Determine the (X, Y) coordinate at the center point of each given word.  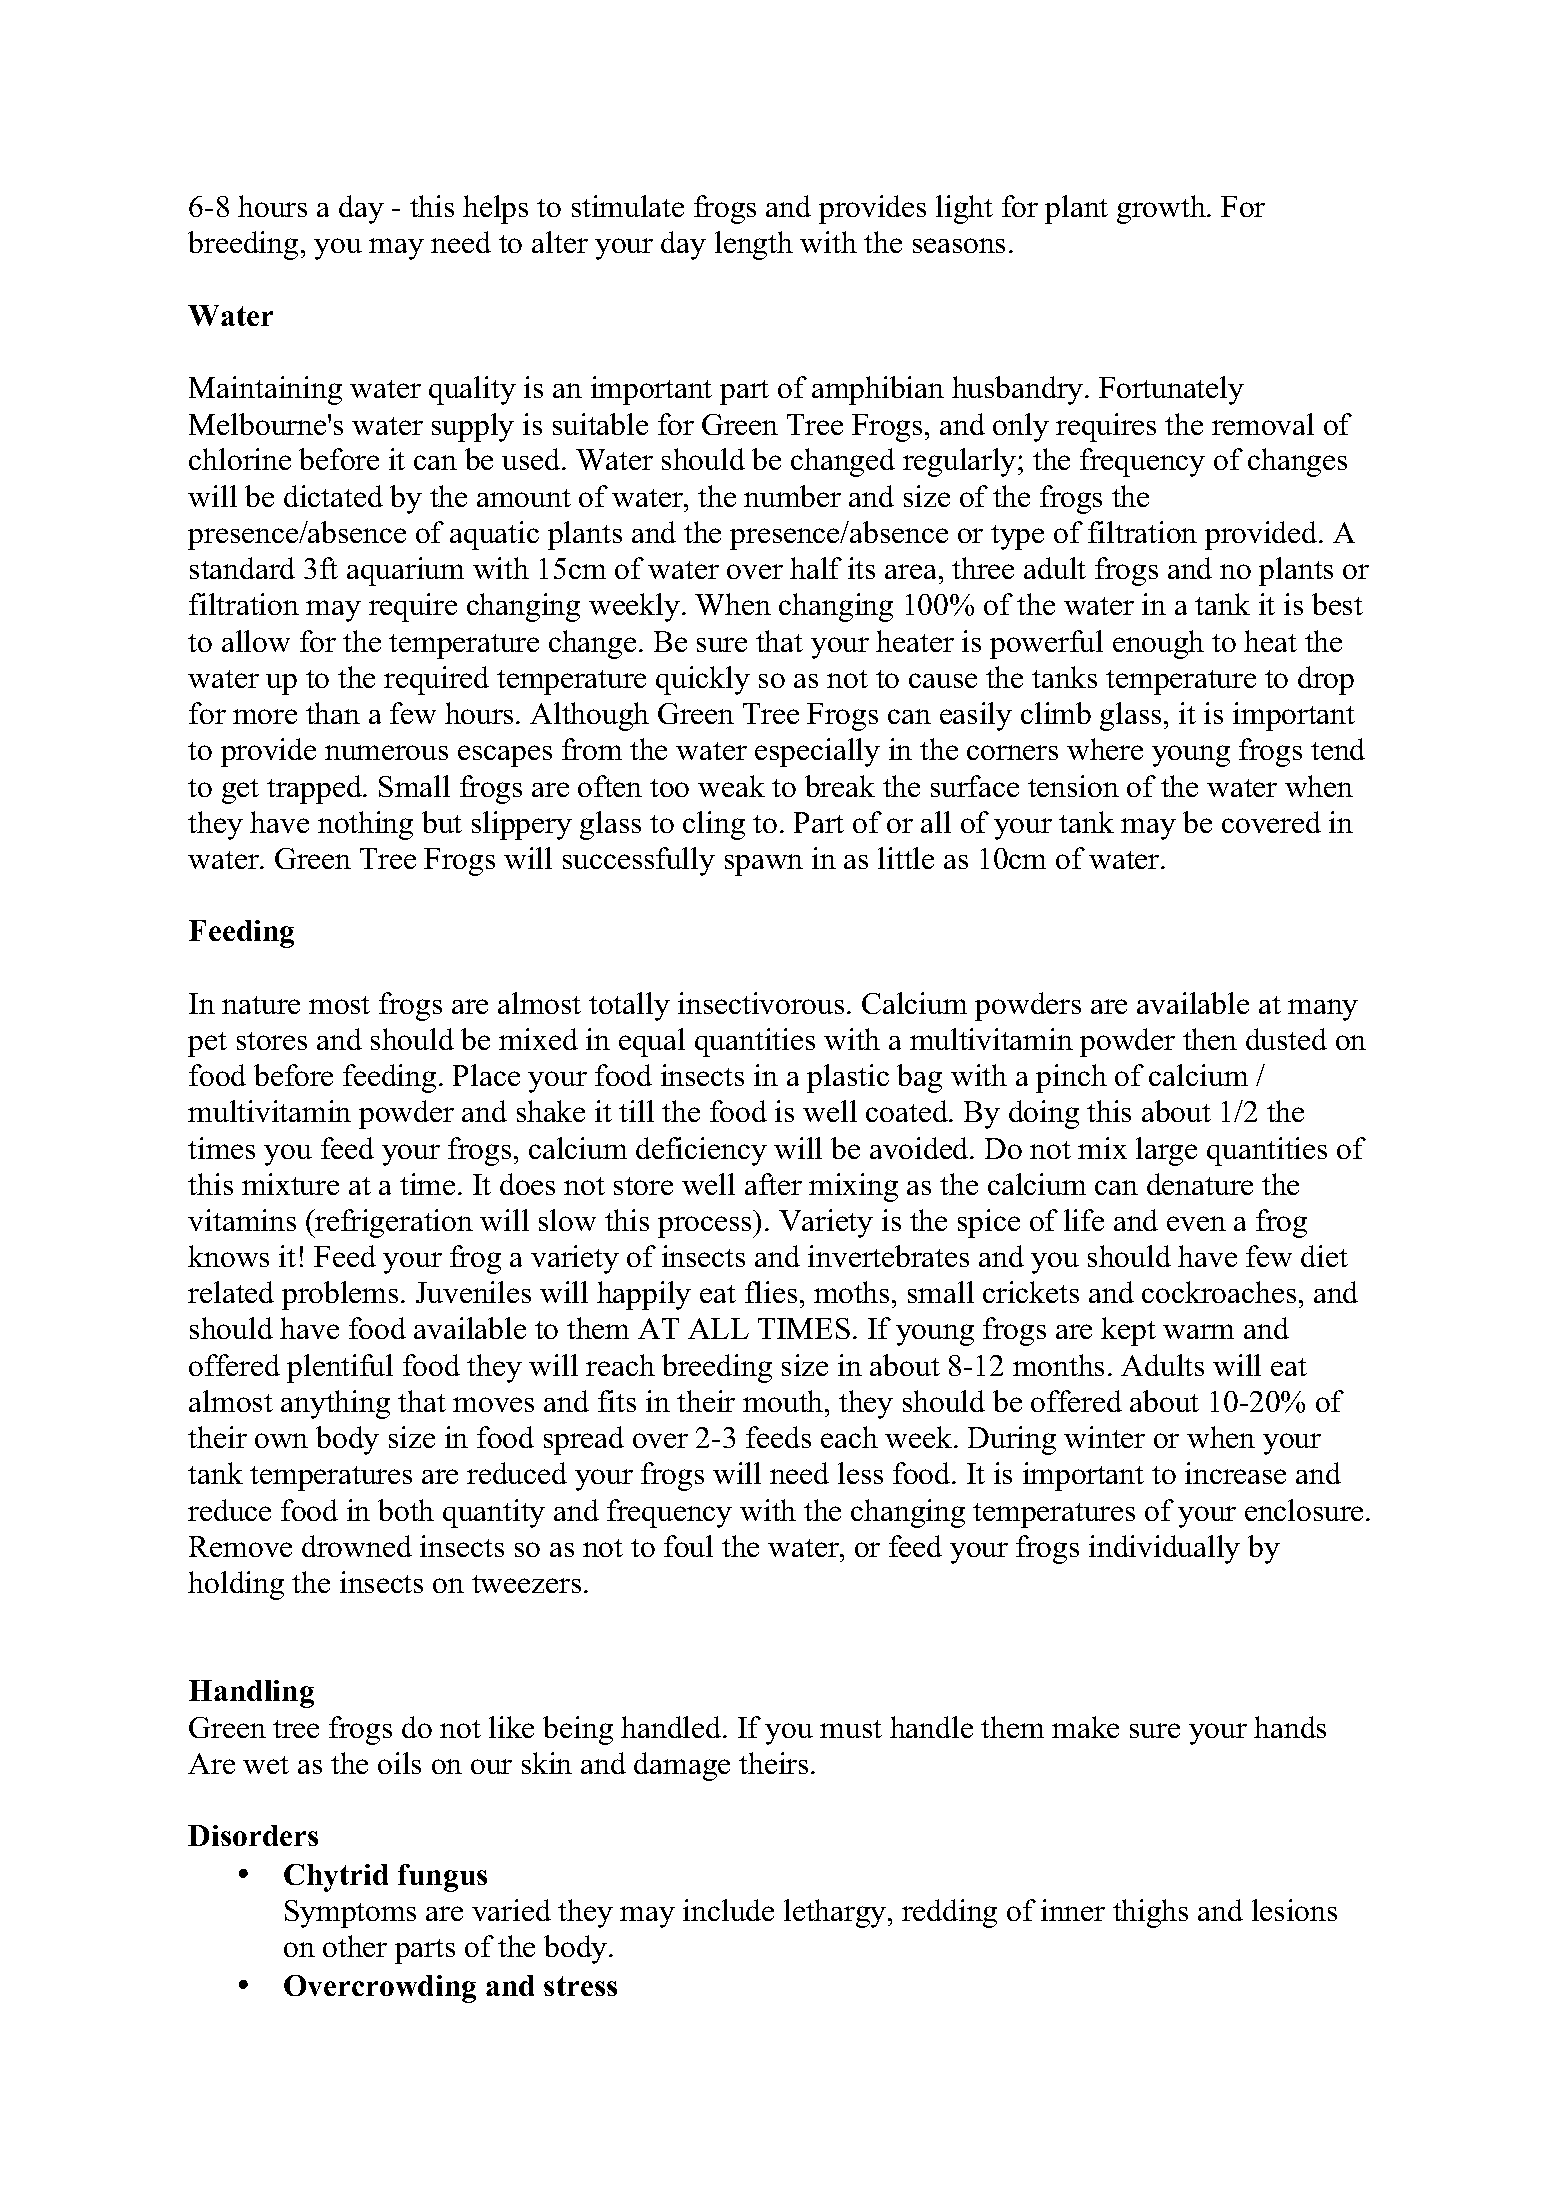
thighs (1150, 1913)
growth (1162, 209)
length (754, 245)
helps (495, 209)
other (355, 1946)
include (728, 1910)
